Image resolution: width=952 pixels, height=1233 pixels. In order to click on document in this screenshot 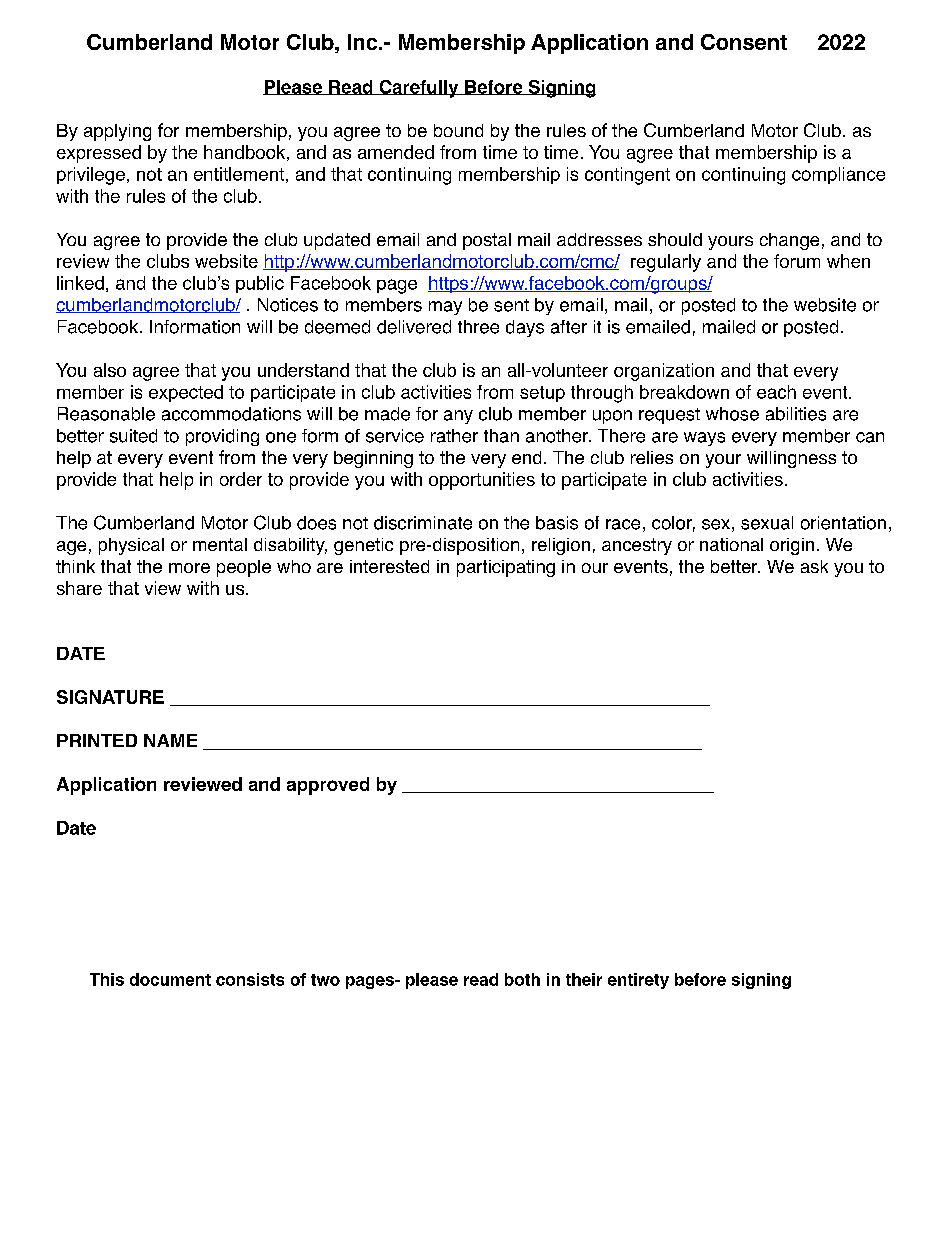, I will do `click(170, 979)`.
